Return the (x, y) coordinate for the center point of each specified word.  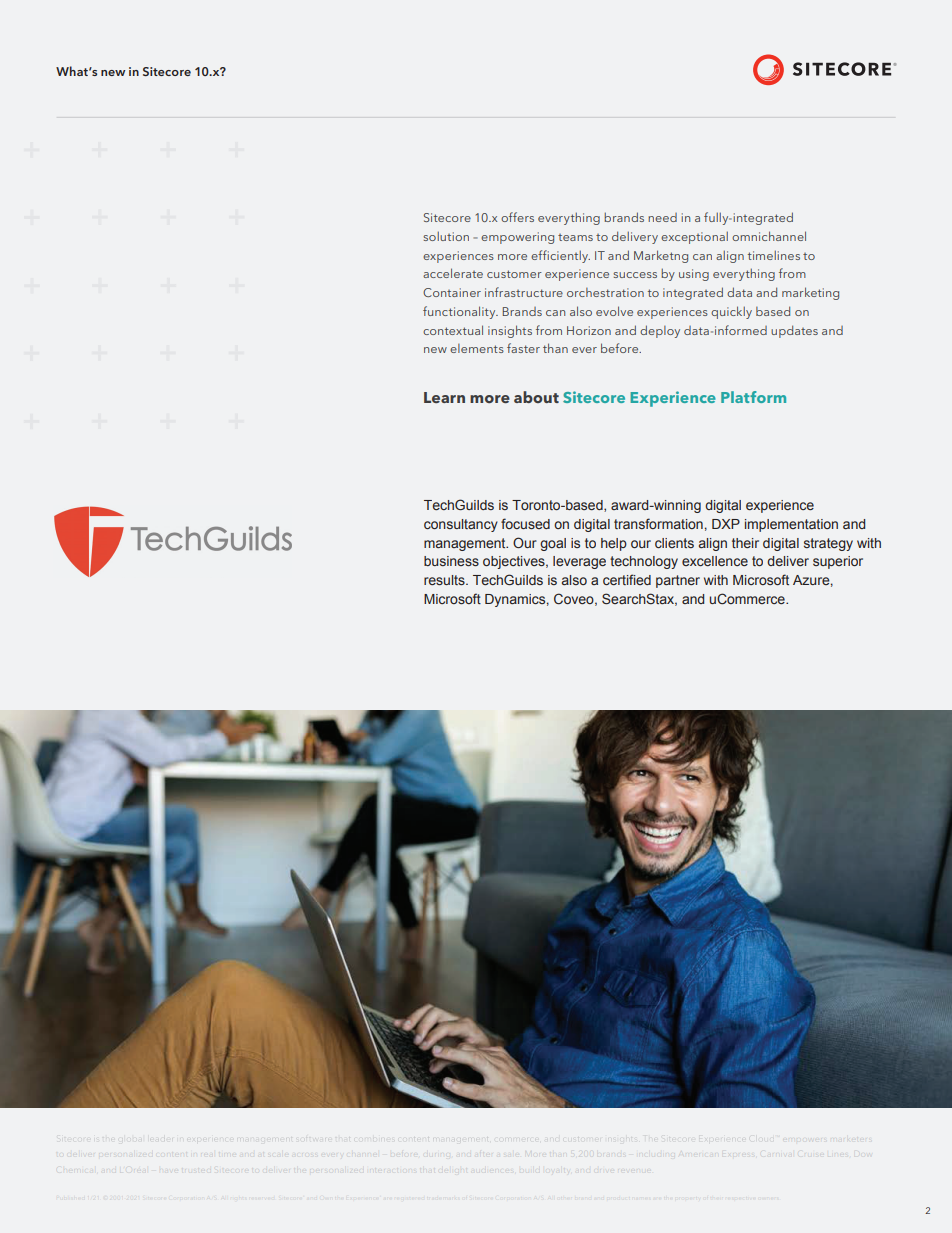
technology (644, 562)
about (536, 397)
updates (794, 331)
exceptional (694, 237)
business (451, 561)
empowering (517, 238)
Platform (753, 397)
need (662, 217)
